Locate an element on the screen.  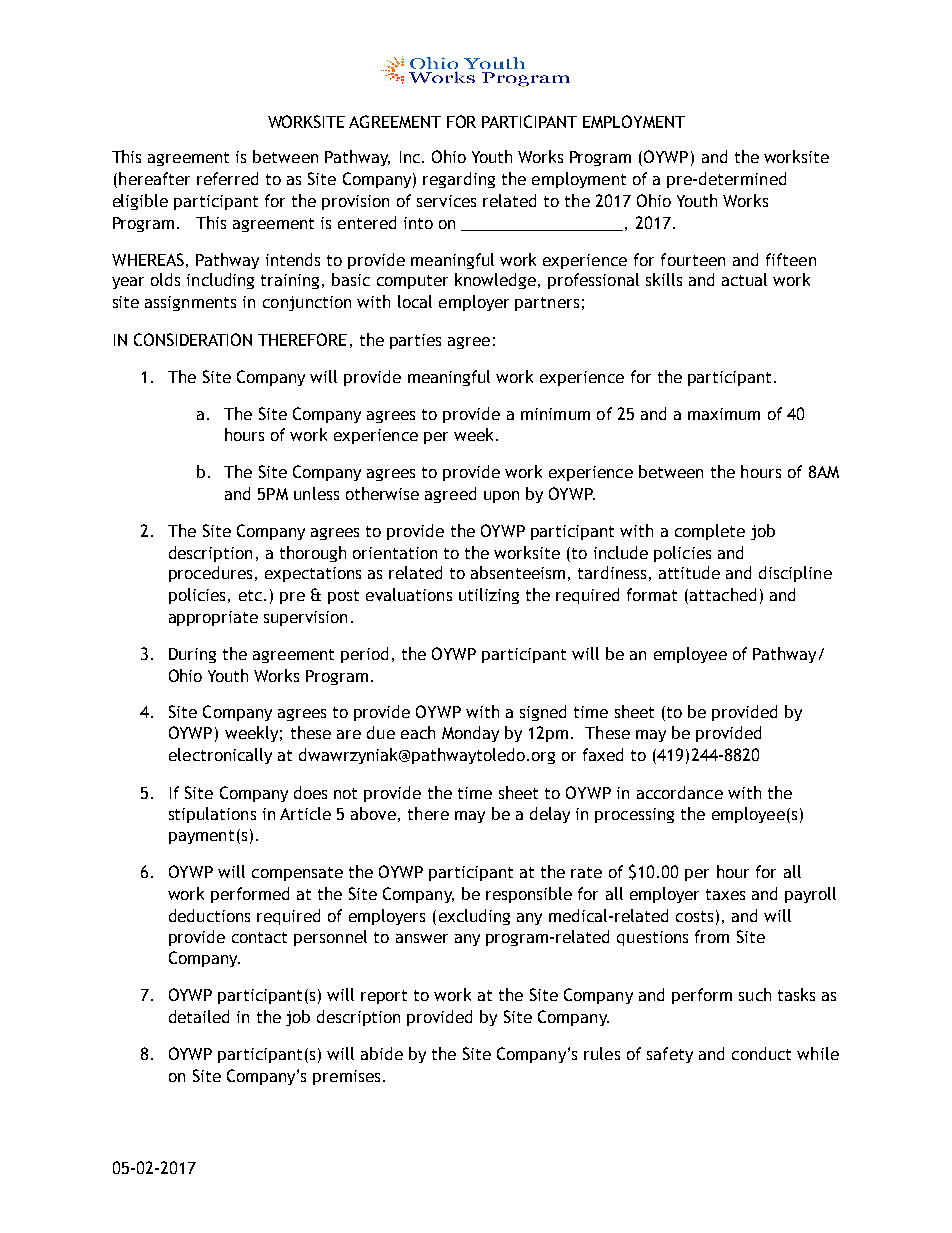
utilizing is located at coordinates (489, 596).
